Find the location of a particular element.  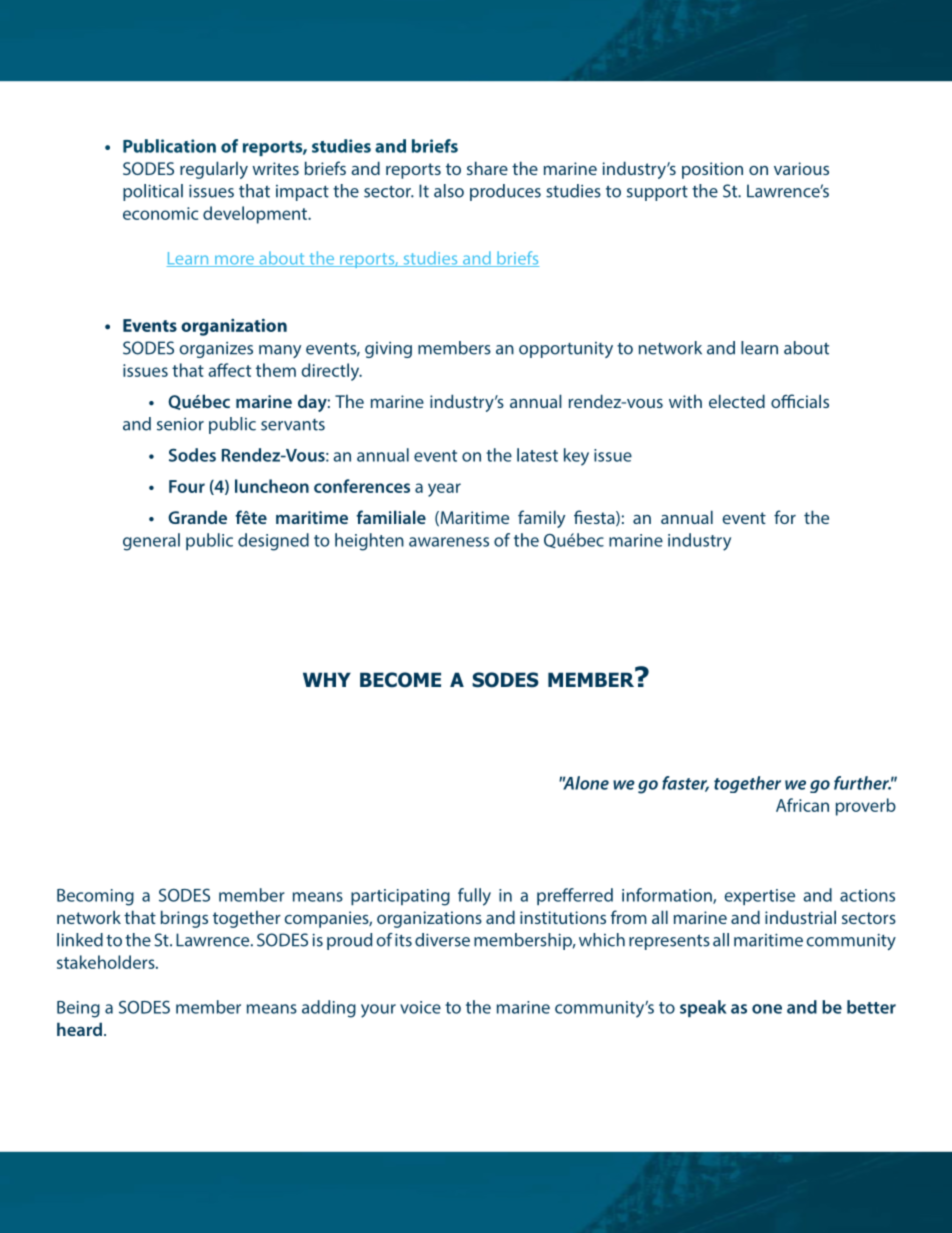

also is located at coordinates (449, 191).
